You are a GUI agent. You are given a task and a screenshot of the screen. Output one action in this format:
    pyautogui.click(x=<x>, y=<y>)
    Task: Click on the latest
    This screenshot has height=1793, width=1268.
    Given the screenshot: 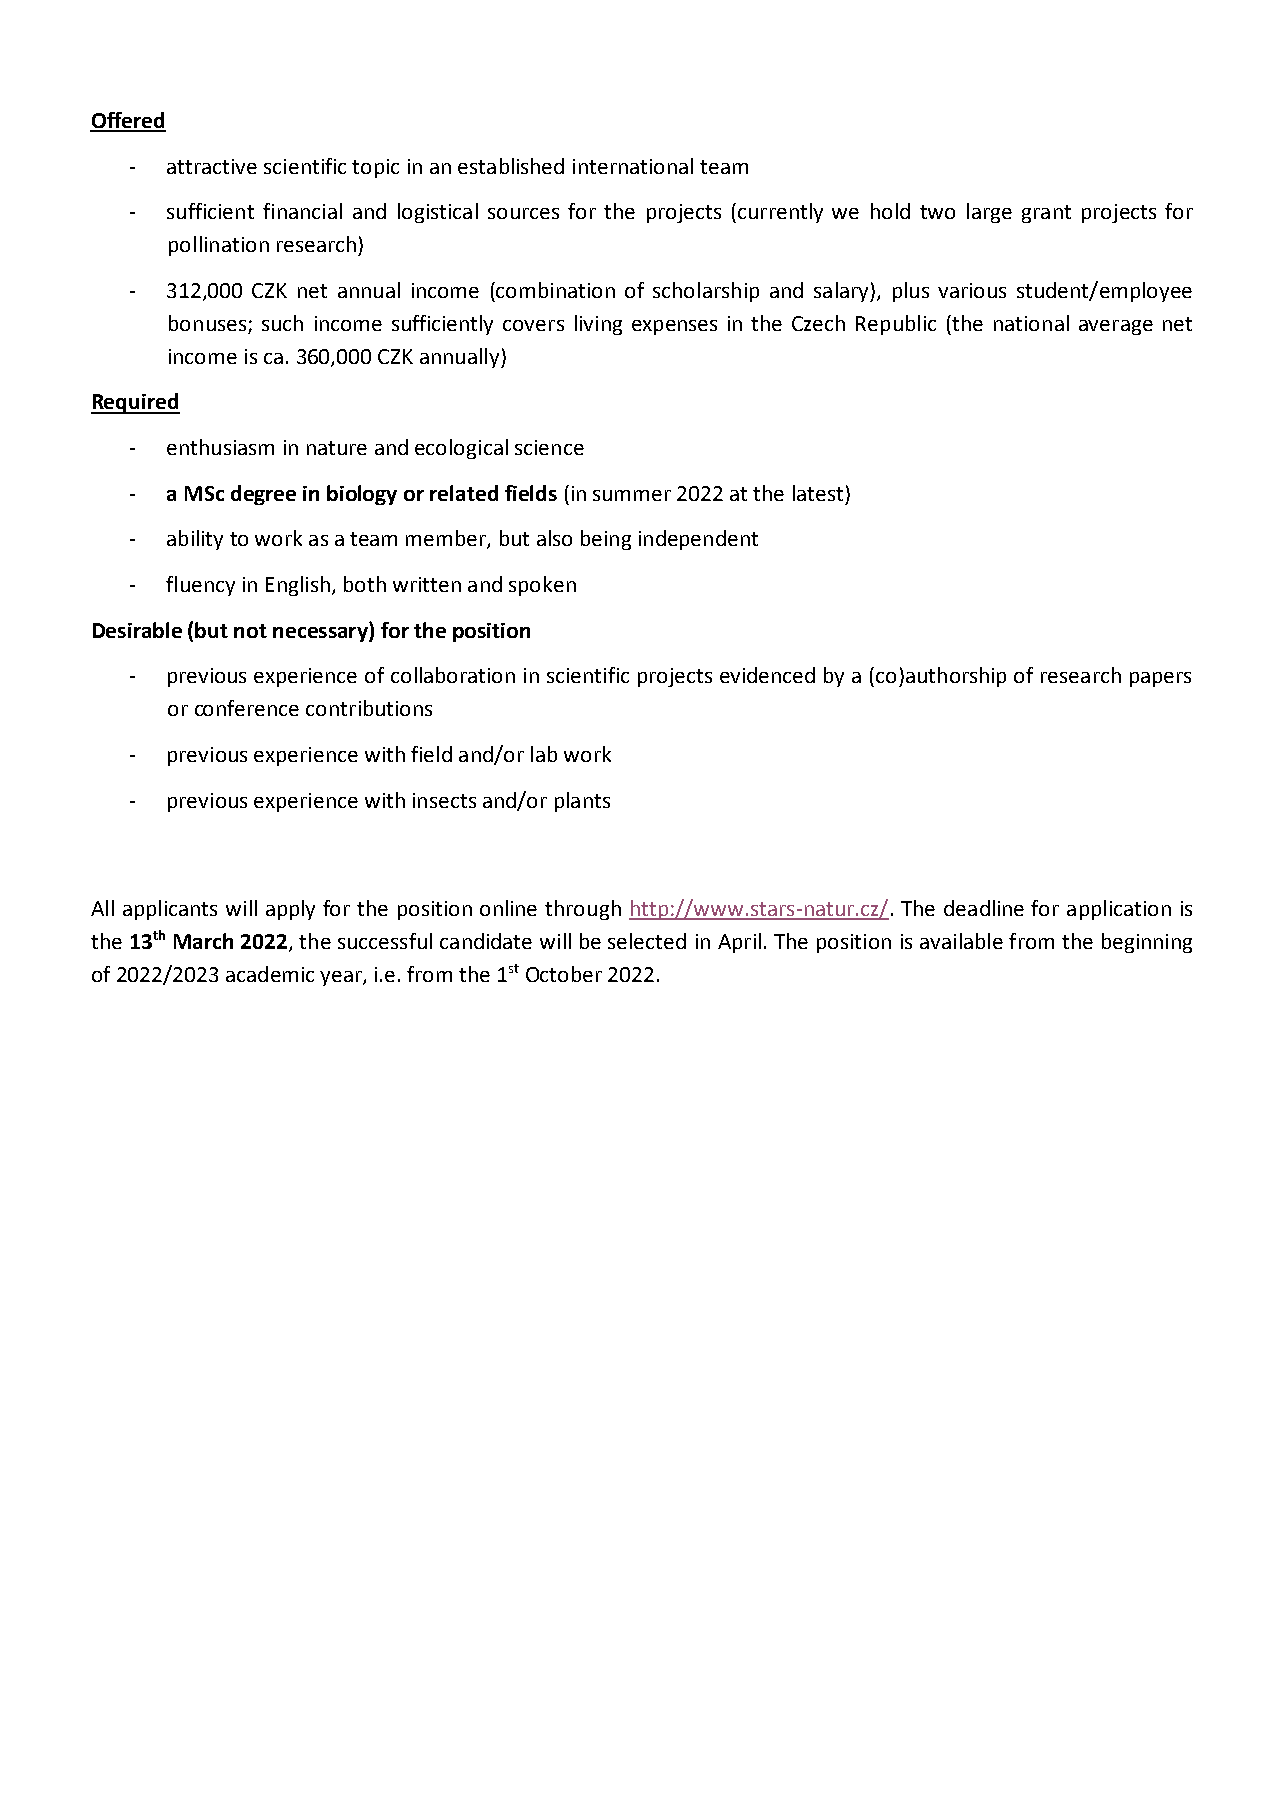 What is the action you would take?
    pyautogui.click(x=818, y=493)
